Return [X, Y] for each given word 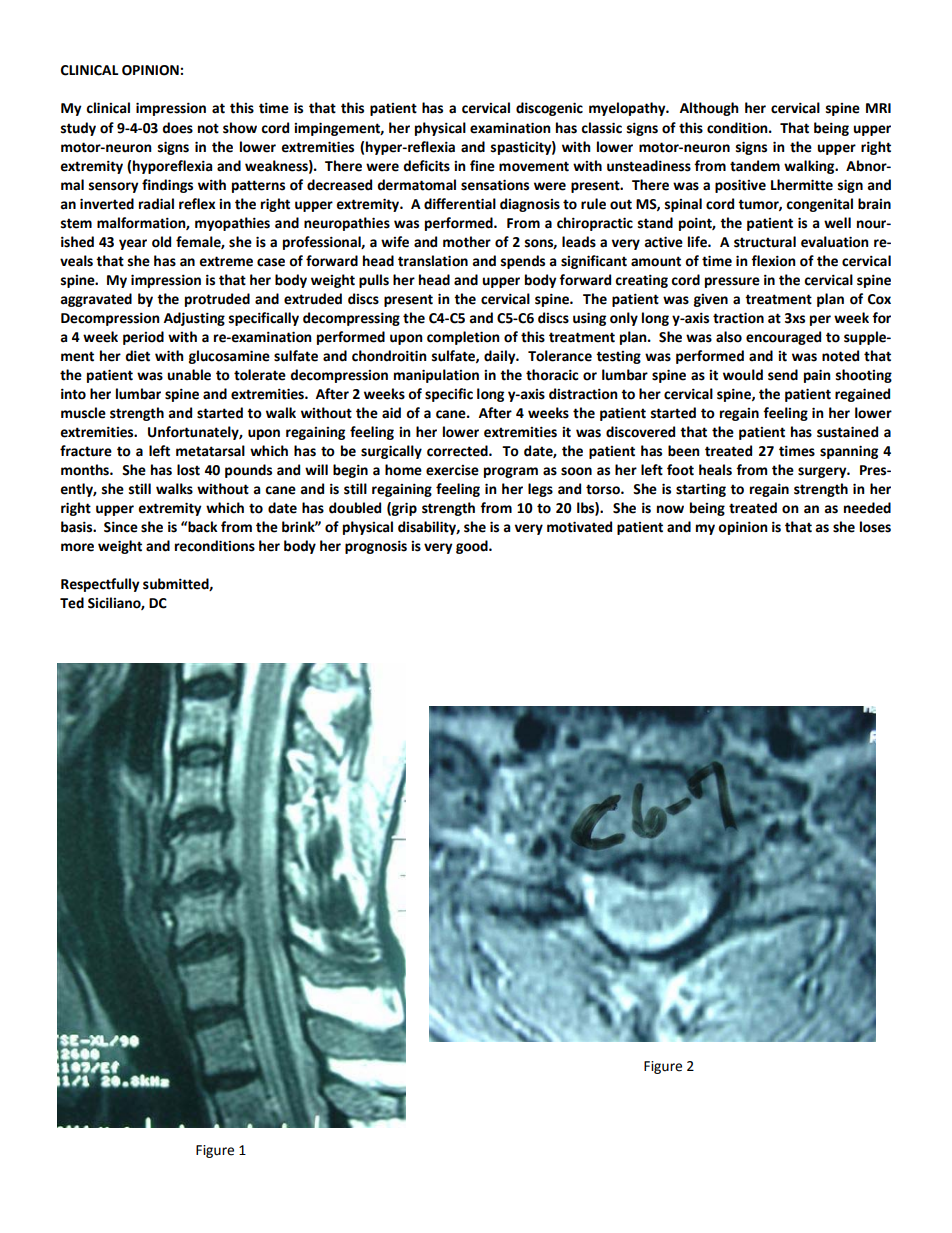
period [143, 338]
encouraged [783, 338]
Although [709, 109]
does [177, 128]
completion [463, 338]
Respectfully [100, 585]
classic [601, 128]
